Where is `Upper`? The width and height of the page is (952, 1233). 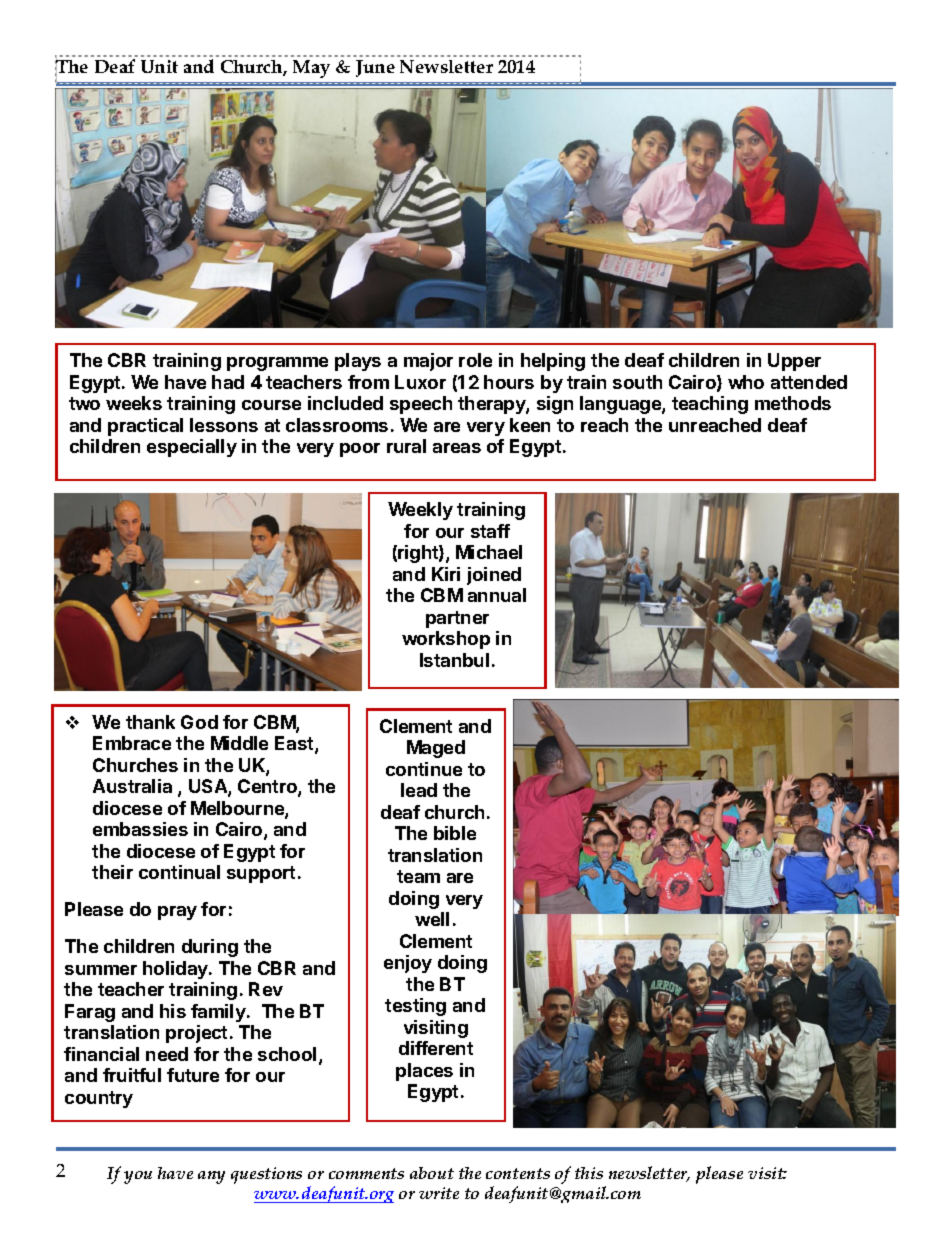 Upper is located at coordinates (794, 362).
